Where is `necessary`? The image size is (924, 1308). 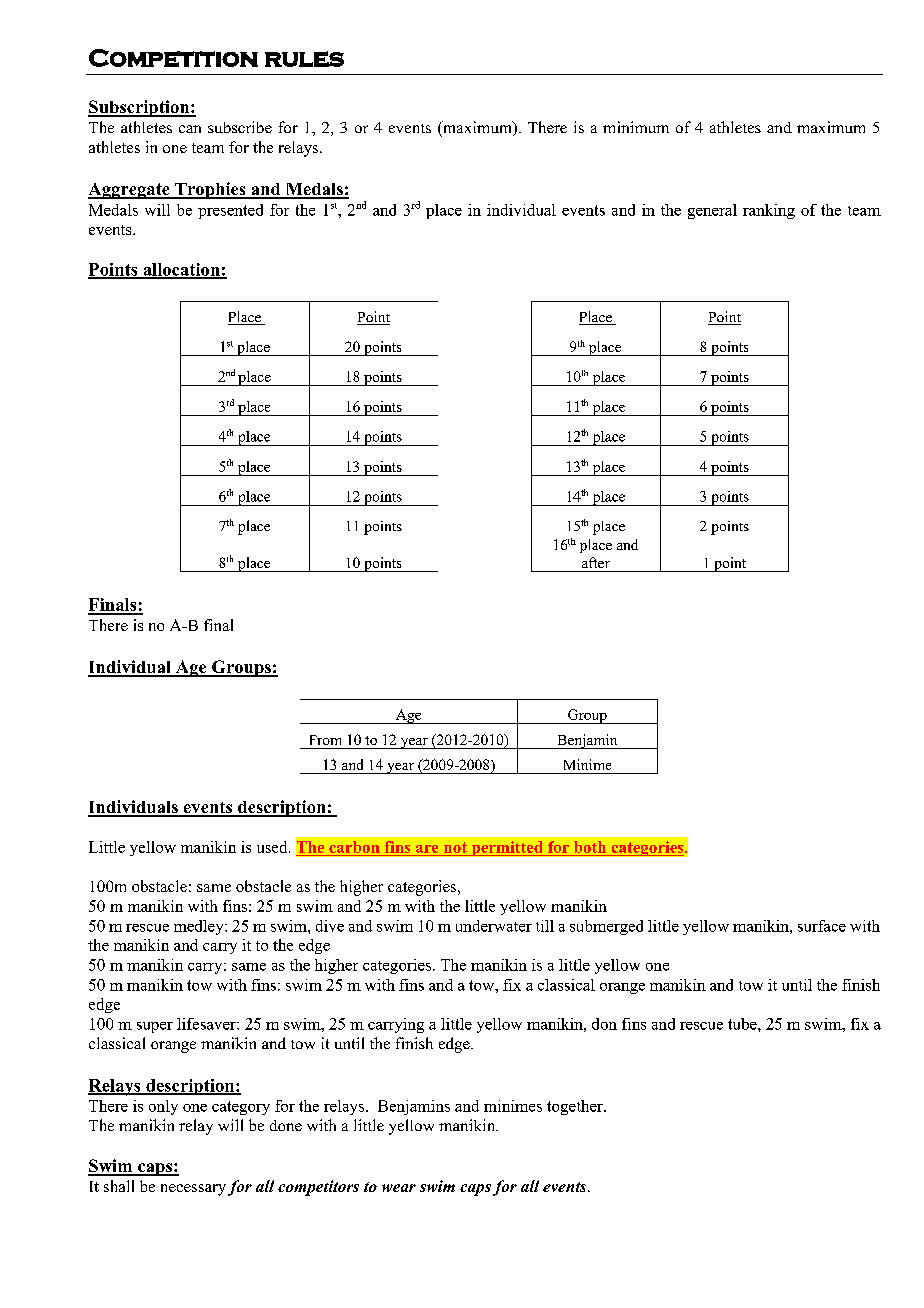
necessary is located at coordinates (193, 1190).
